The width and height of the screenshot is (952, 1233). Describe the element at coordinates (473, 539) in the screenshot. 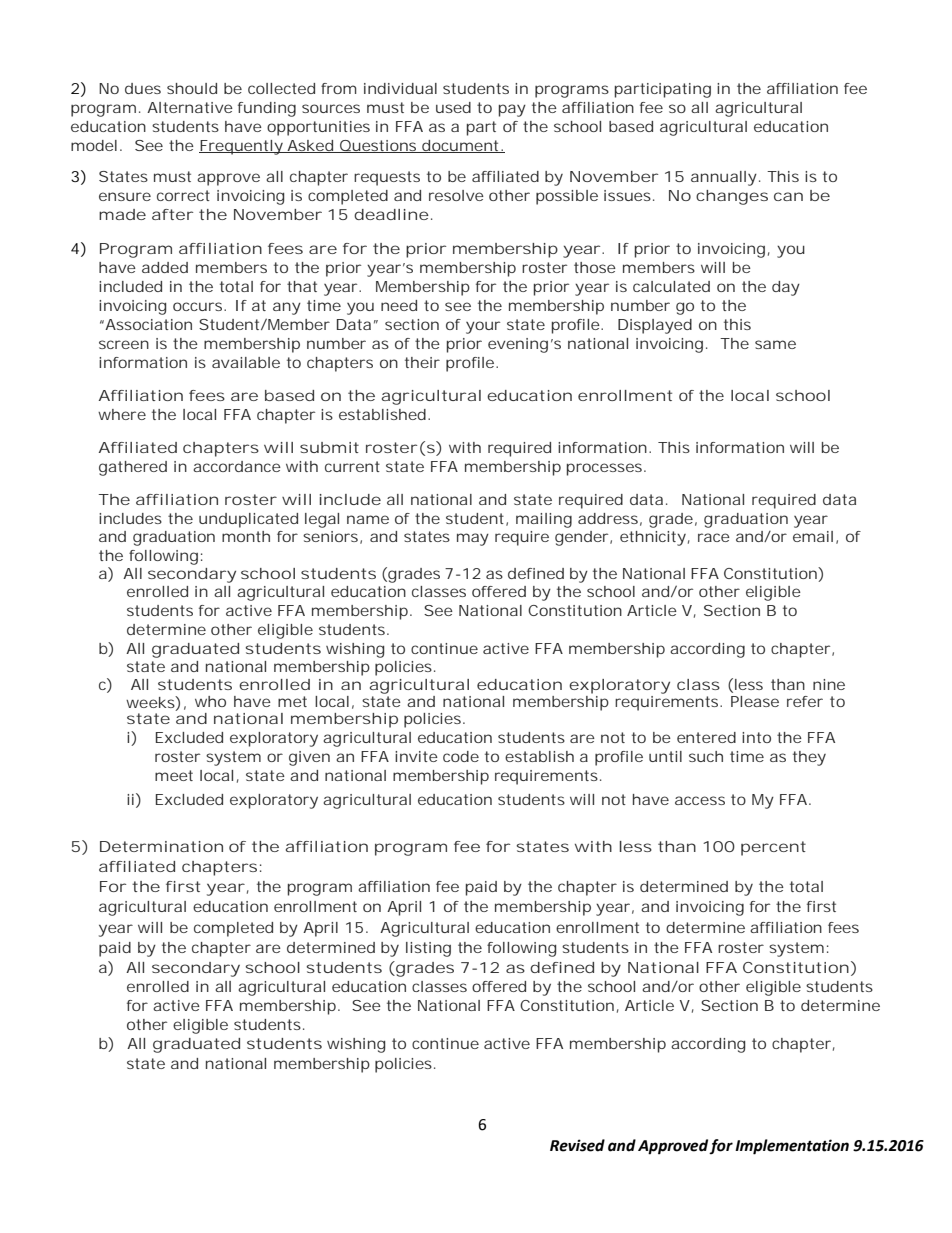

I see `may` at that location.
